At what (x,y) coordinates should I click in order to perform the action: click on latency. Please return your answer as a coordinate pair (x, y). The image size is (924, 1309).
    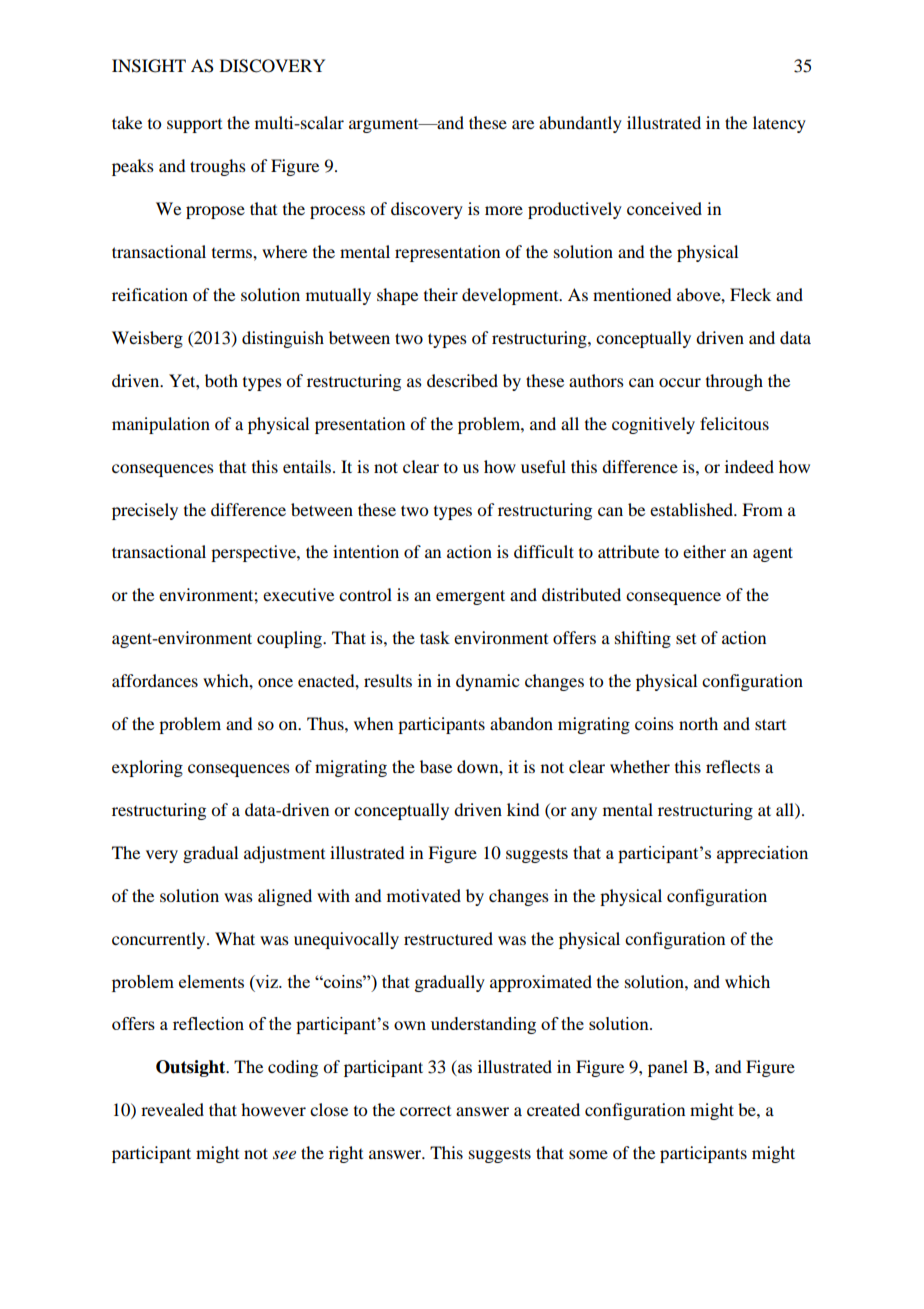
    Looking at the image, I should click on (779, 124).
